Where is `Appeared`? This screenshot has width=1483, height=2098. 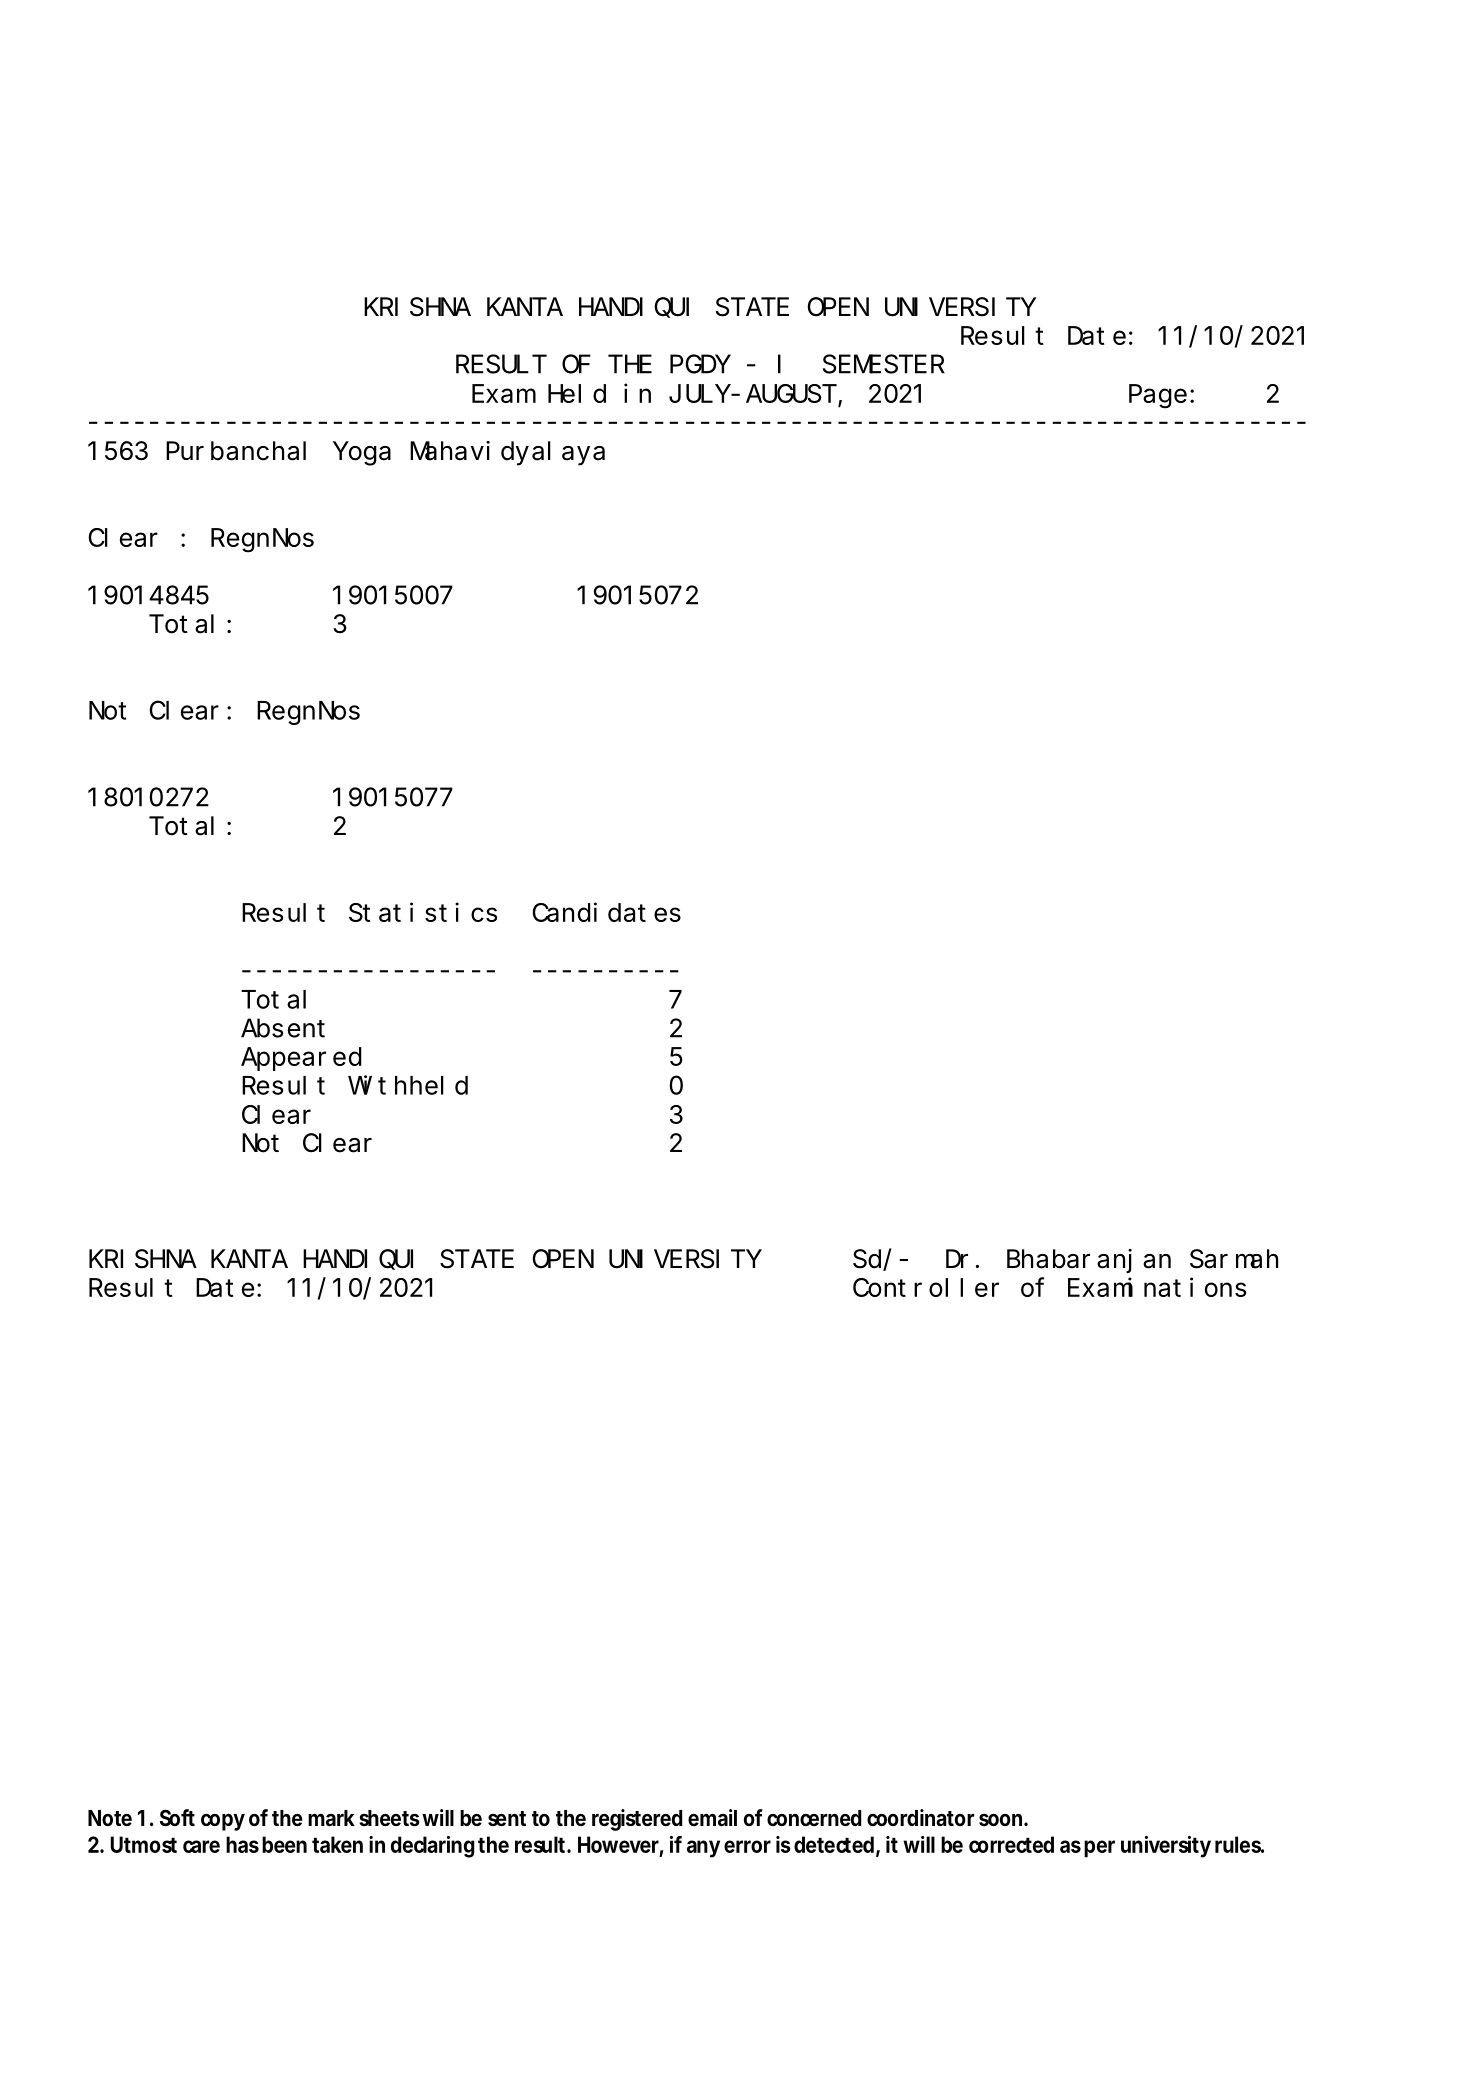
Appeared is located at coordinates (301, 1059).
